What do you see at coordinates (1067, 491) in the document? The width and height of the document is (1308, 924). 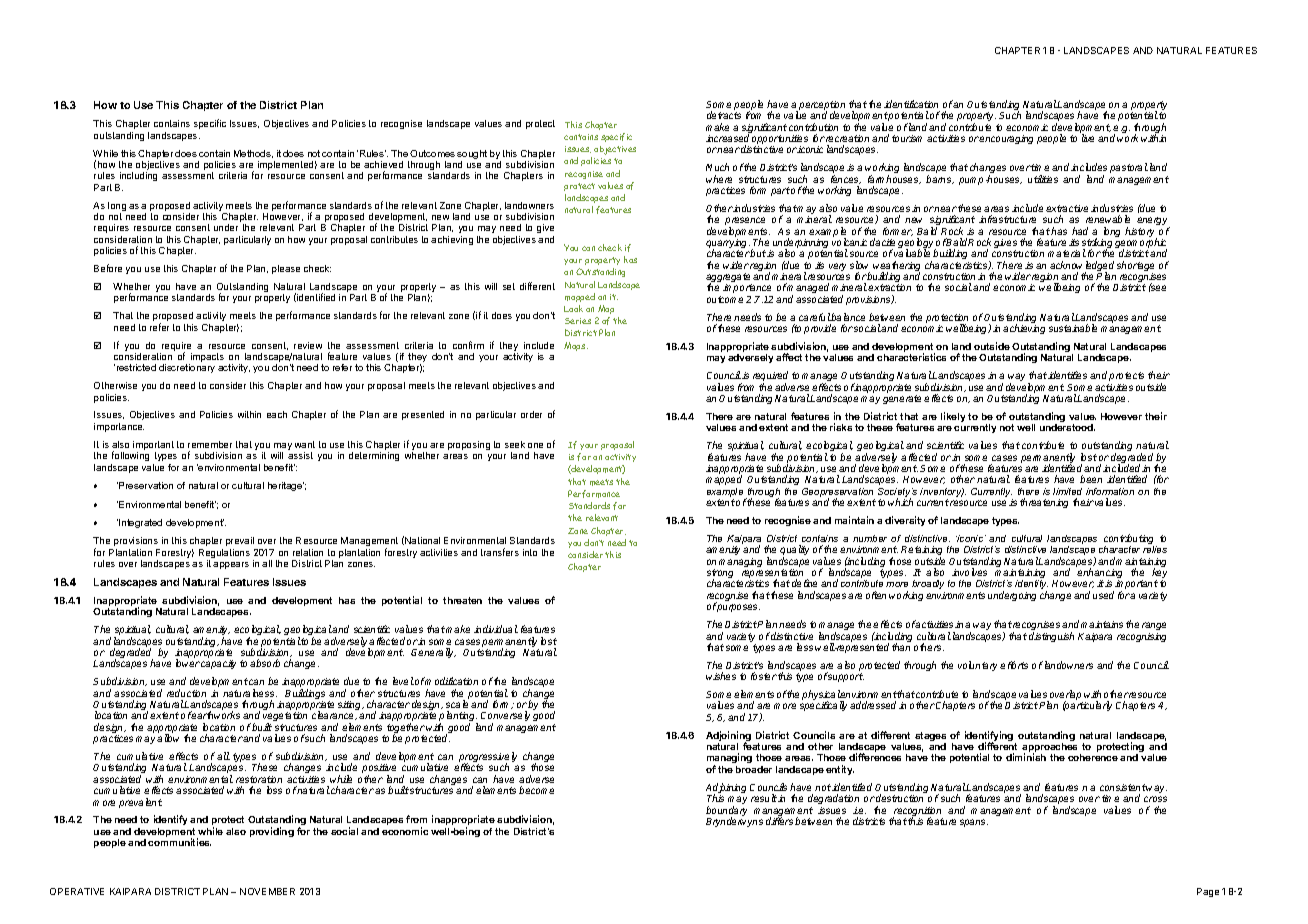 I see `limited` at bounding box center [1067, 491].
